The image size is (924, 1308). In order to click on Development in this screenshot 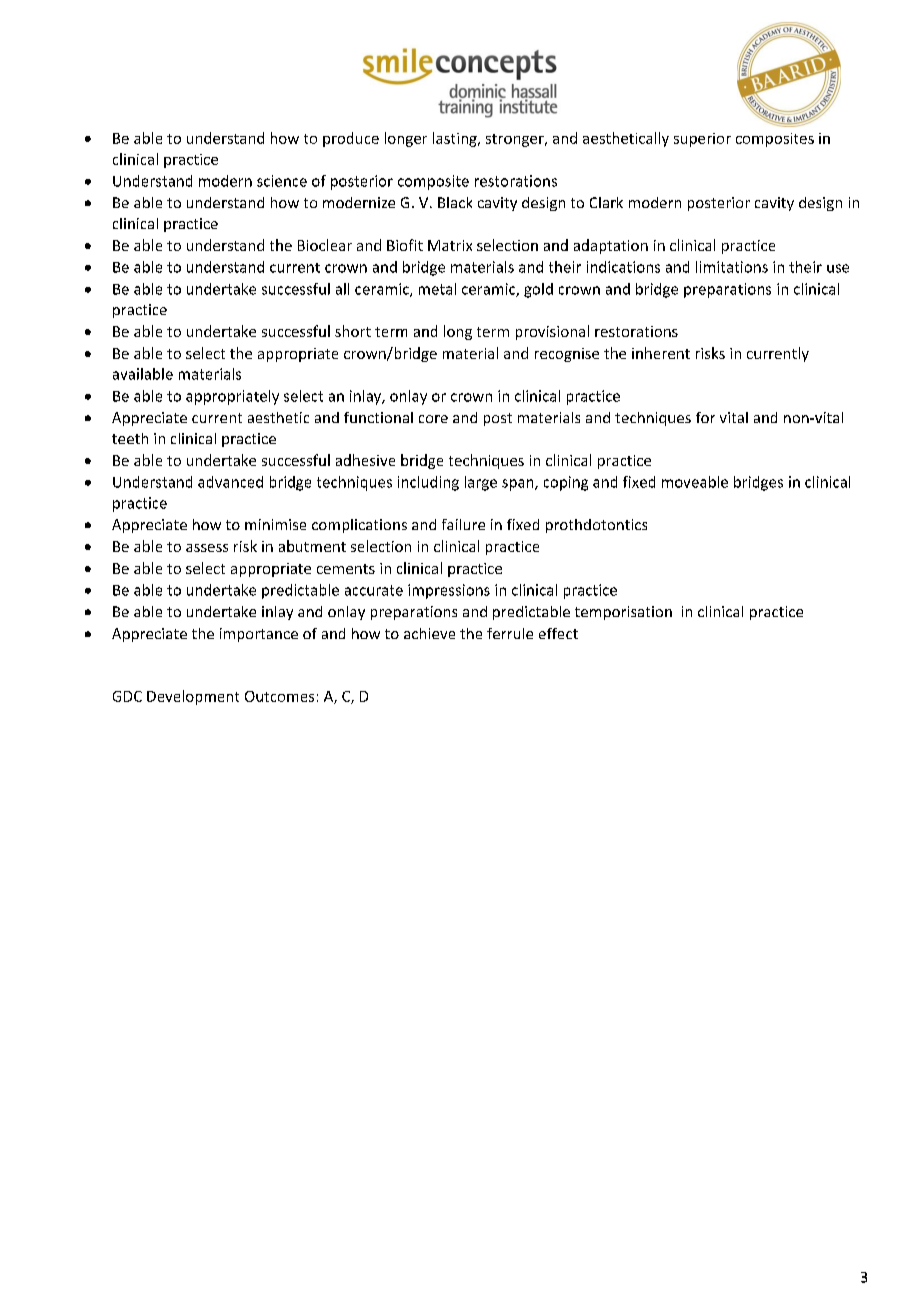, I will do `click(193, 697)`.
